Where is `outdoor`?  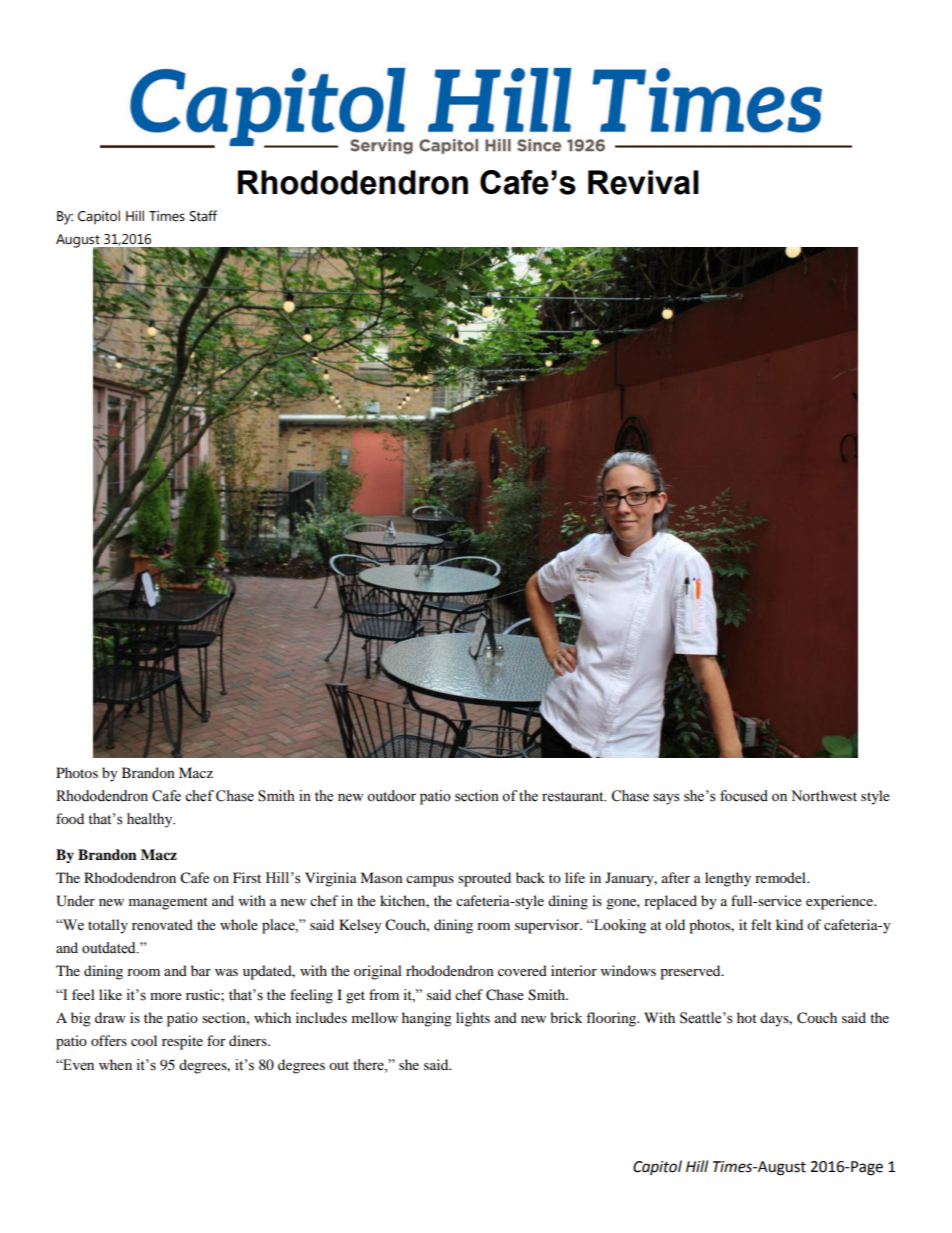
outdoor is located at coordinates (391, 796).
